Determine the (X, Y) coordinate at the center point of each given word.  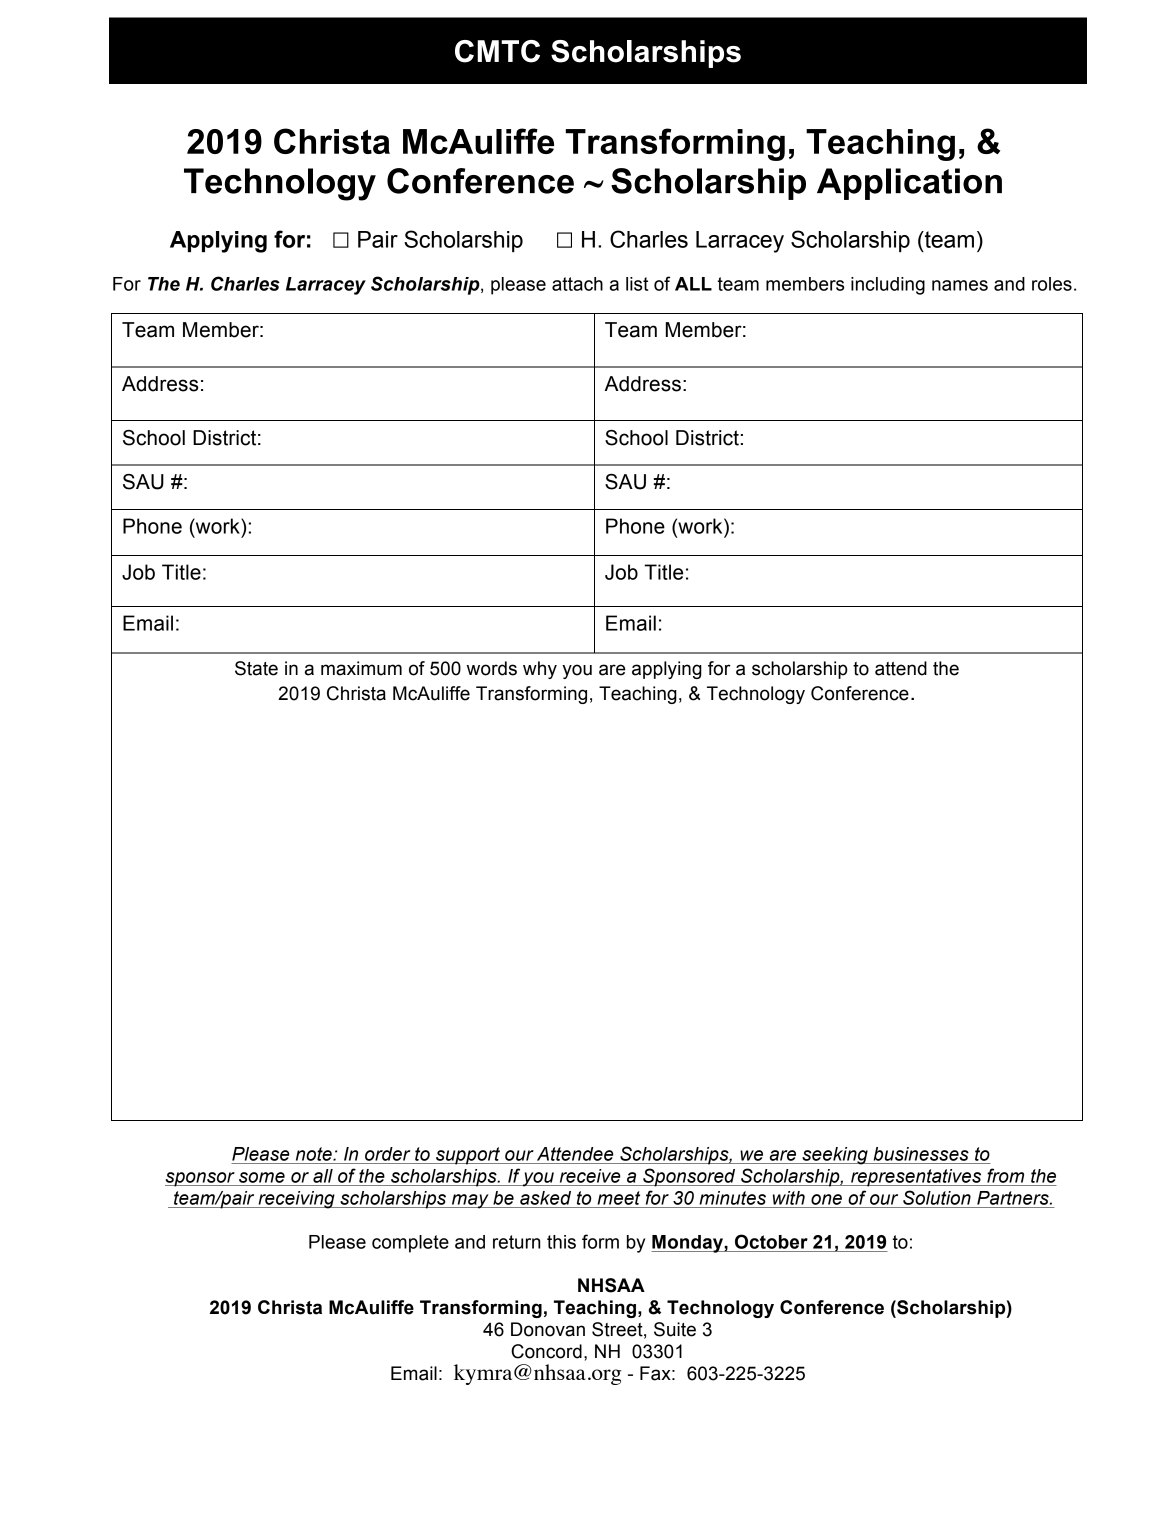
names (960, 285)
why (540, 670)
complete (410, 1244)
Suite (675, 1329)
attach (577, 284)
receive (590, 1176)
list (637, 284)
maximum (361, 668)
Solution (937, 1197)
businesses (921, 1154)
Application (909, 184)
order (387, 1154)
